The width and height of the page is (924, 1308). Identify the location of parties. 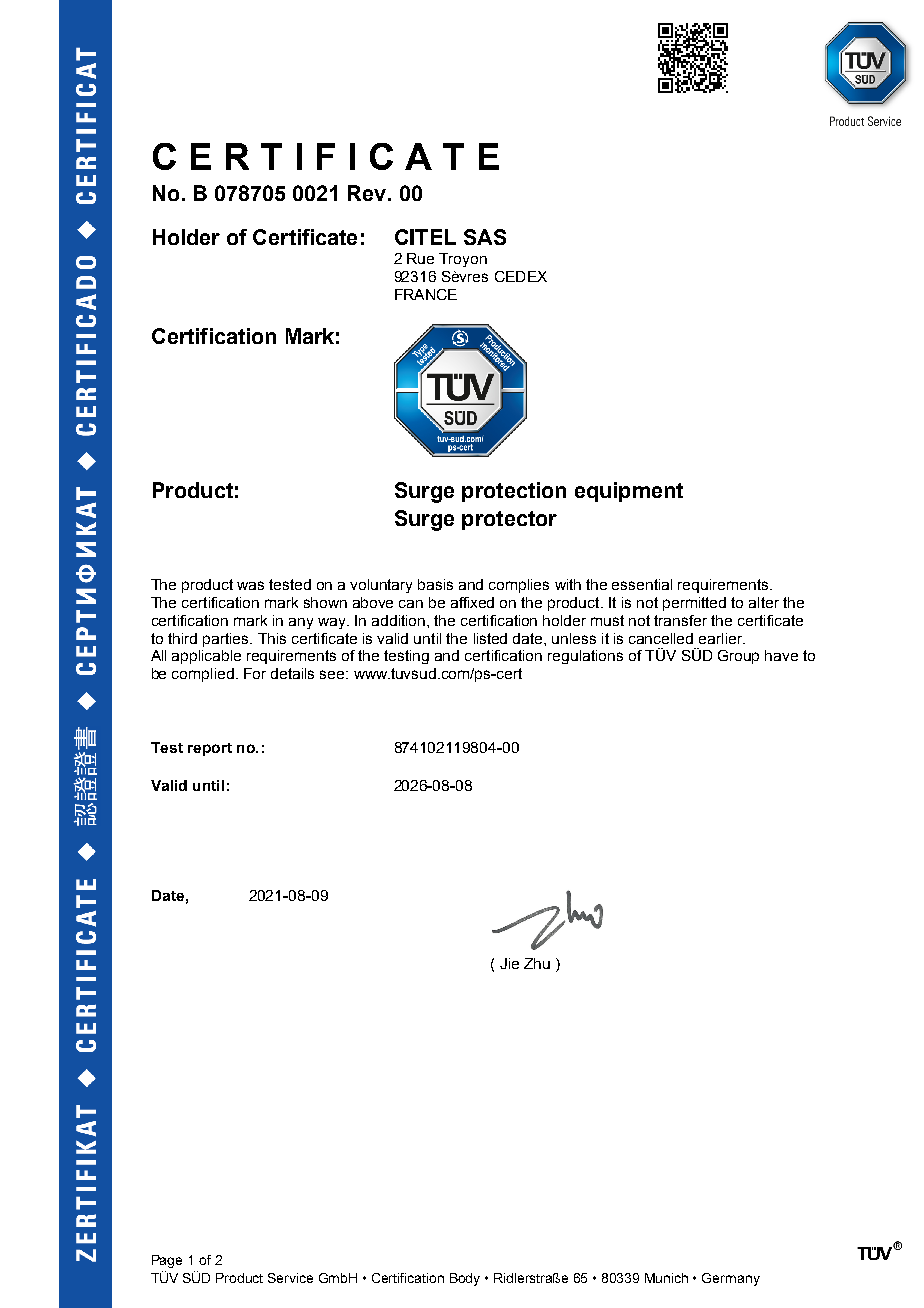
(227, 640).
